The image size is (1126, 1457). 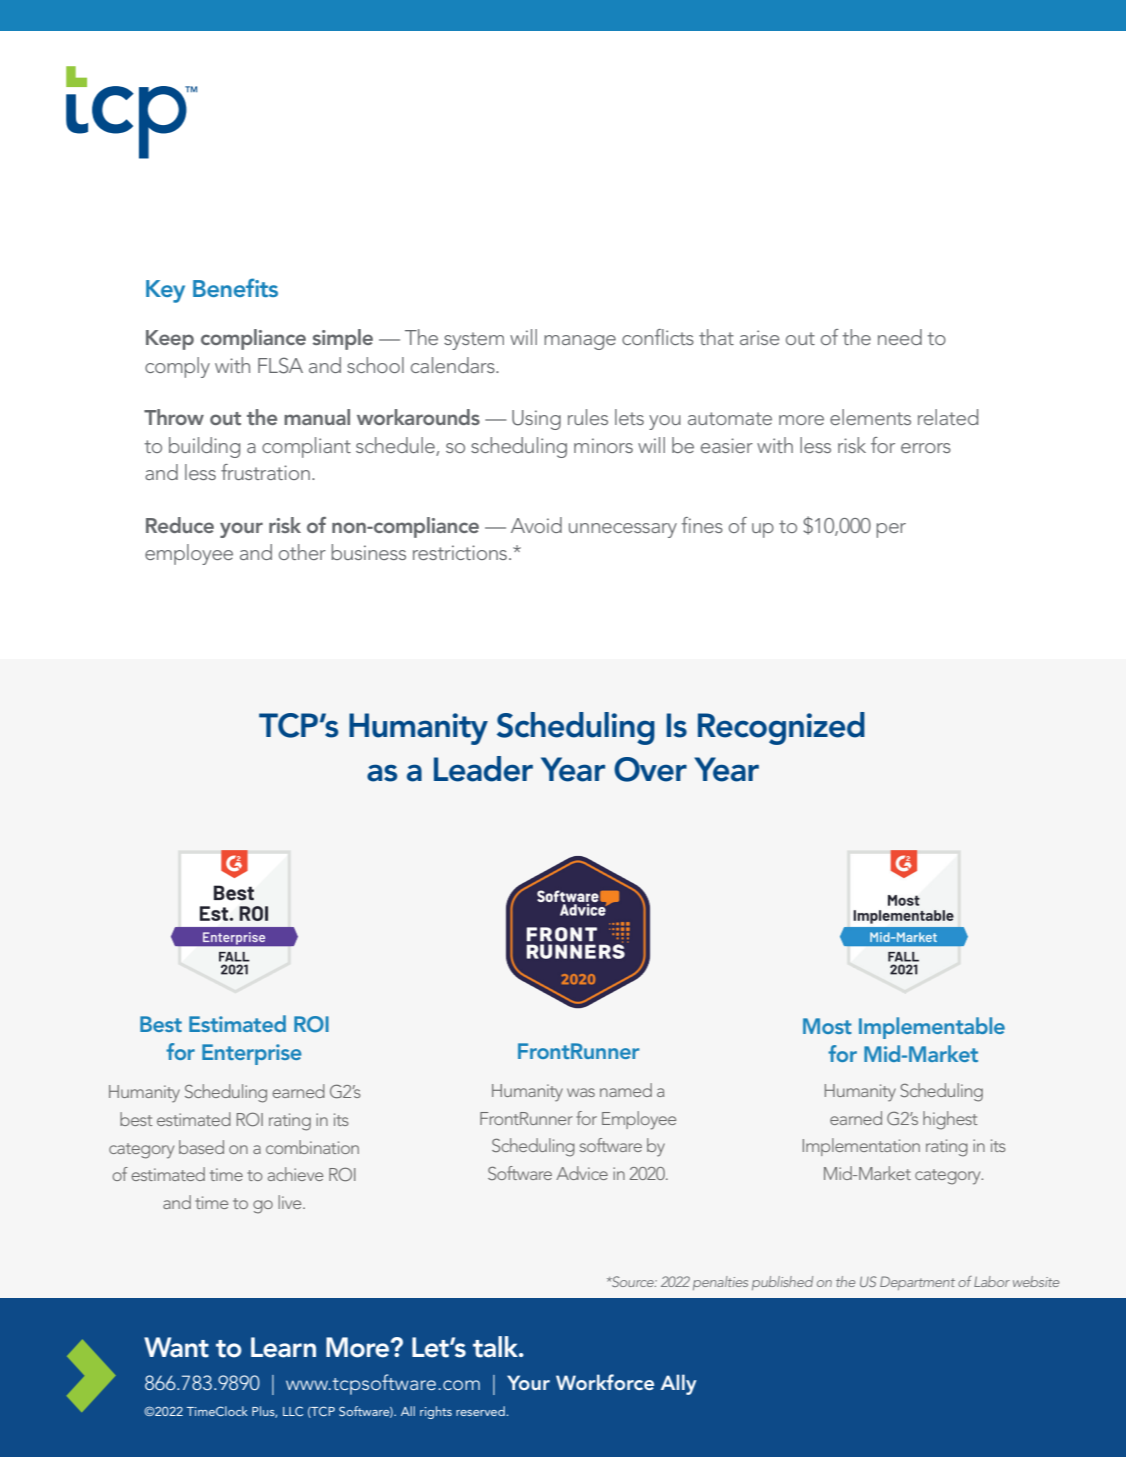 I want to click on highest, so click(x=950, y=1120).
